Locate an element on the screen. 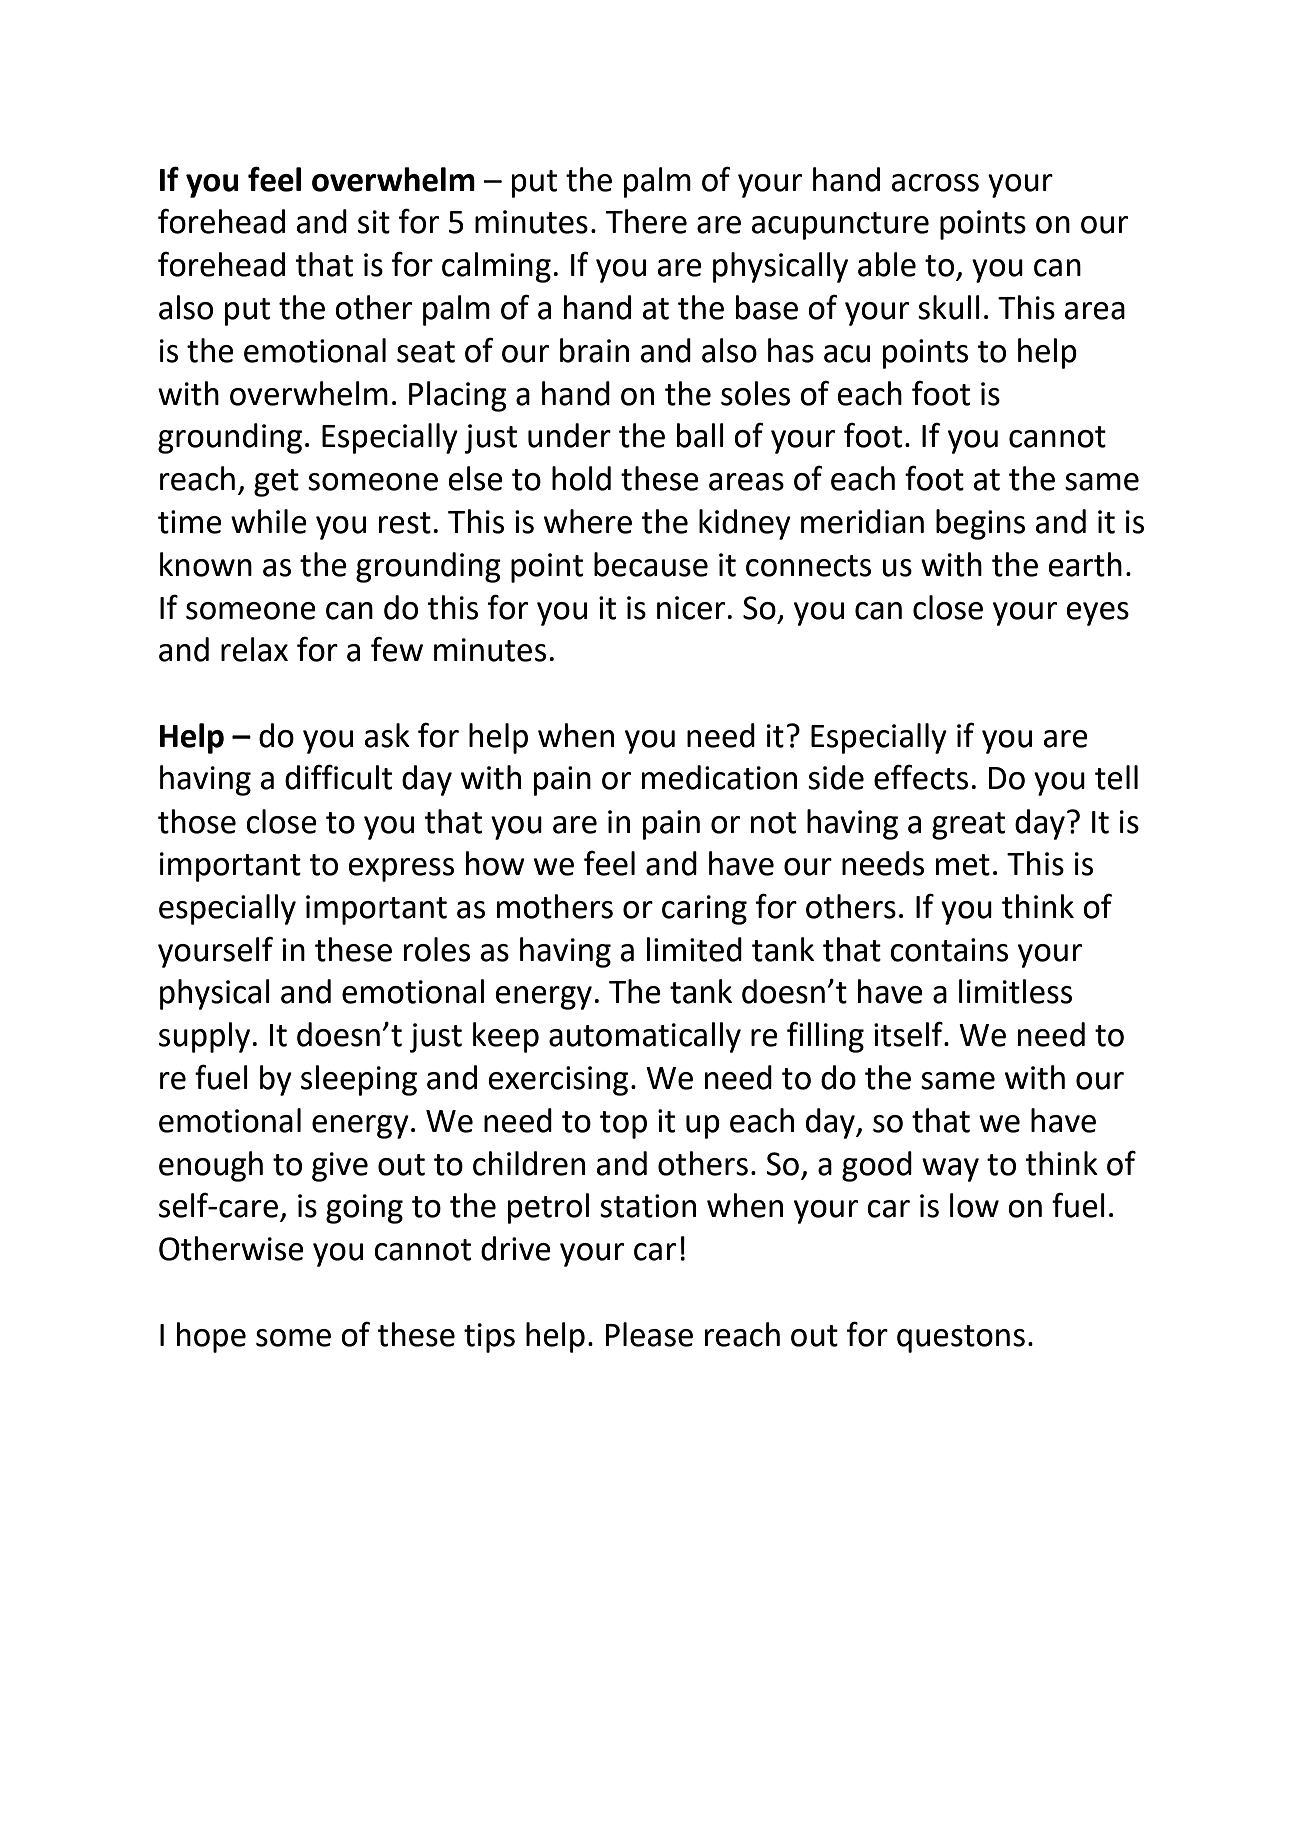  low is located at coordinates (974, 1205).
